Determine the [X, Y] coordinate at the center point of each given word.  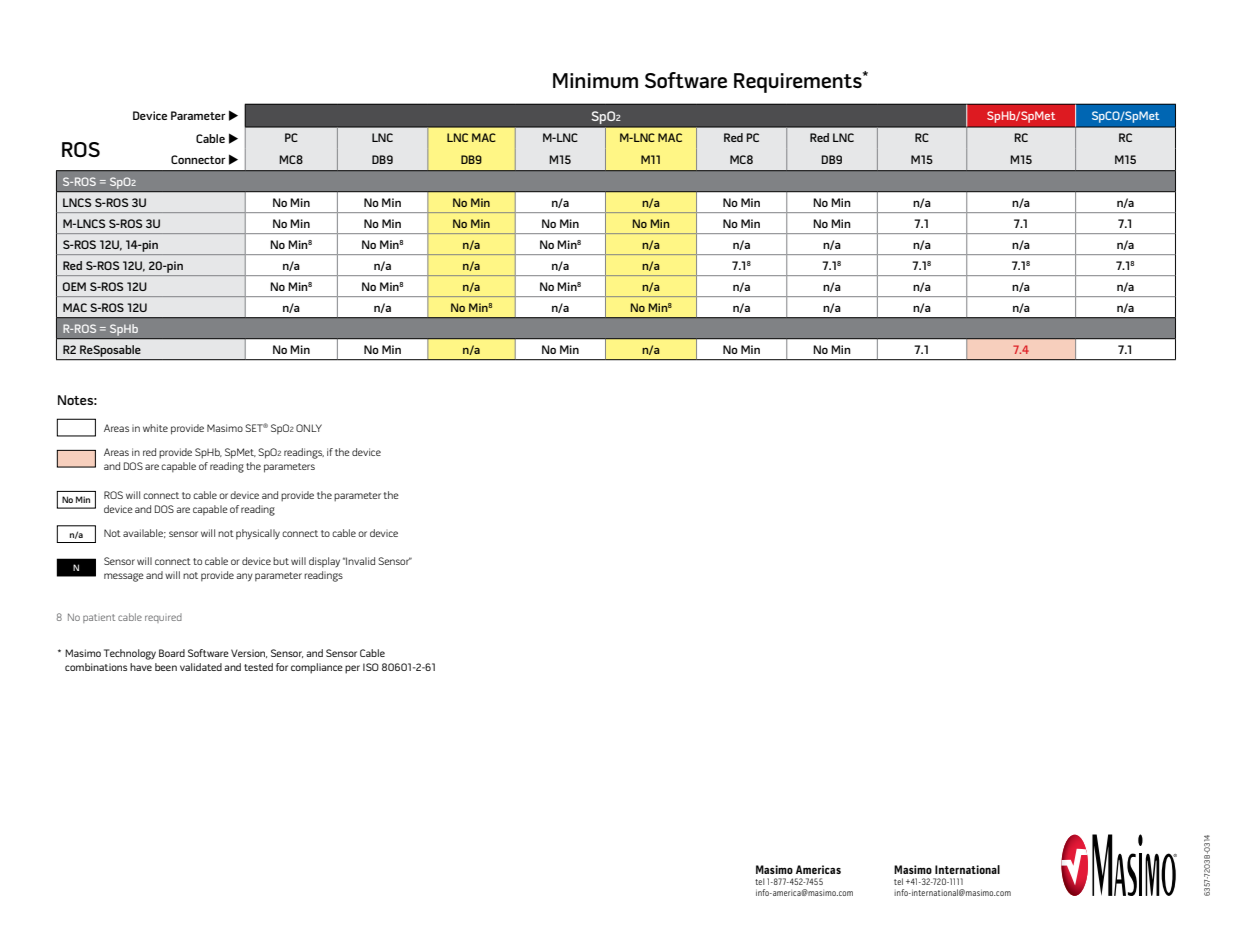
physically [258, 534]
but [281, 561]
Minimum [595, 81]
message [124, 577]
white [155, 428]
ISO [371, 667]
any [244, 577]
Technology [130, 654]
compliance [317, 668]
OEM [74, 286]
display [324, 562]
